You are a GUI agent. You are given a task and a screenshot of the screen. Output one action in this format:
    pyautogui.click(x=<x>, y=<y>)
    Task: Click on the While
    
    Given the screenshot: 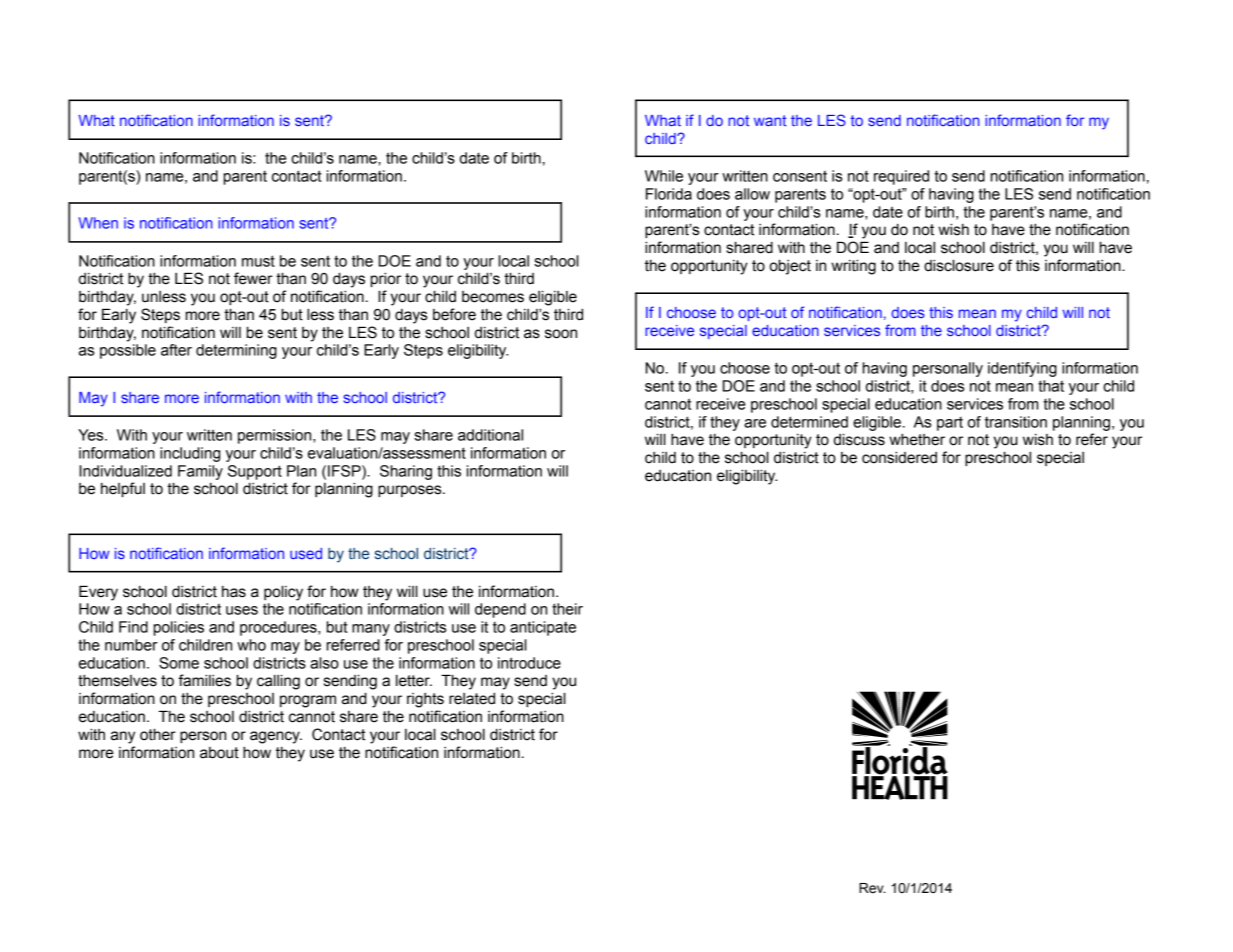 What is the action you would take?
    pyautogui.click(x=664, y=176)
